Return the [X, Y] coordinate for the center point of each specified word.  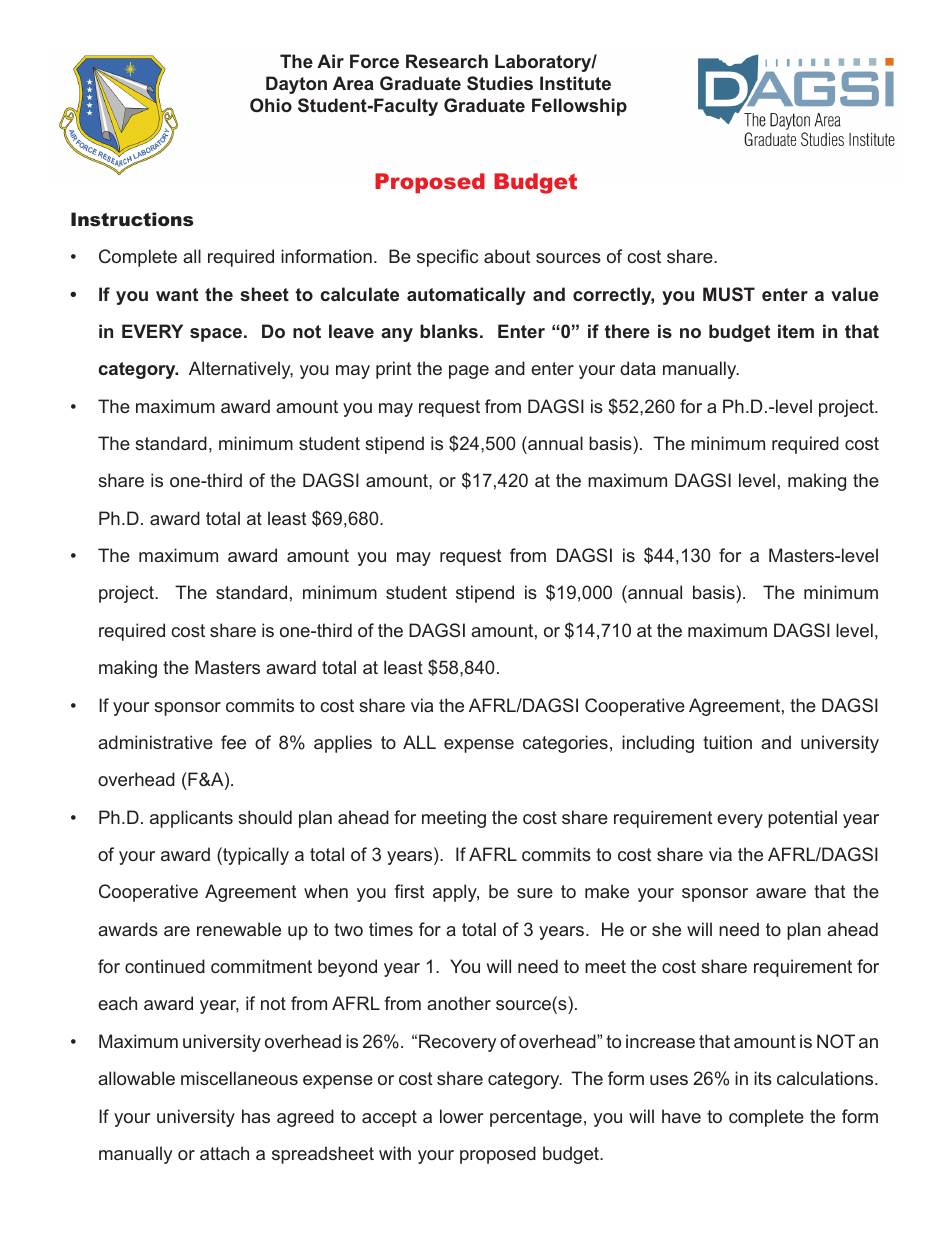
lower [461, 1116]
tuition [727, 742]
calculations [826, 1078]
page [469, 372]
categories [565, 744]
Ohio [271, 105]
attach [224, 1153]
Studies [500, 83]
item [796, 331]
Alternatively [241, 370]
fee [233, 742]
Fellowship [579, 107]
